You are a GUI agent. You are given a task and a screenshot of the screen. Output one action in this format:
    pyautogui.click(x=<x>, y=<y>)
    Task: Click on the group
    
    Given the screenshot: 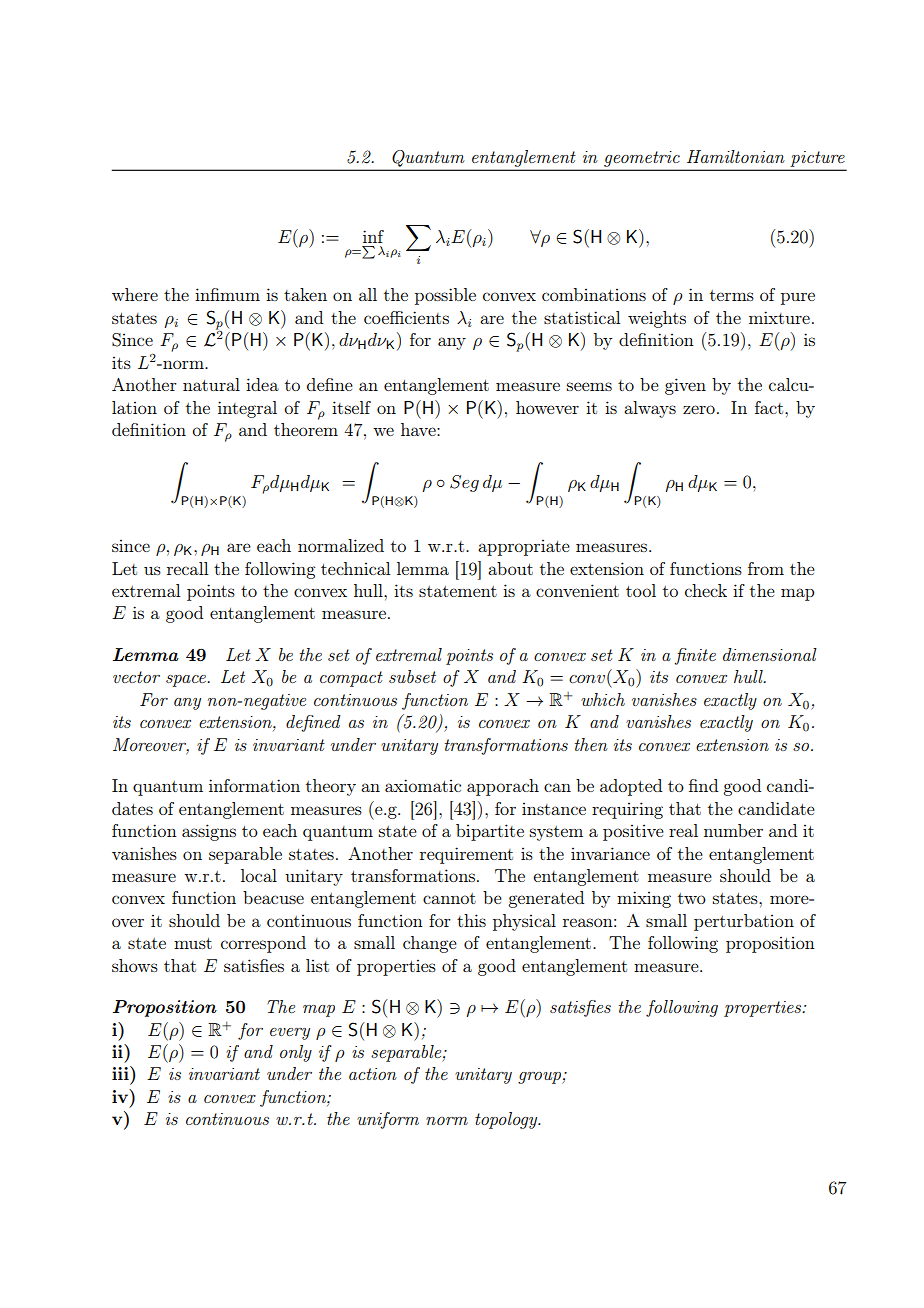 What is the action you would take?
    pyautogui.click(x=540, y=1078)
